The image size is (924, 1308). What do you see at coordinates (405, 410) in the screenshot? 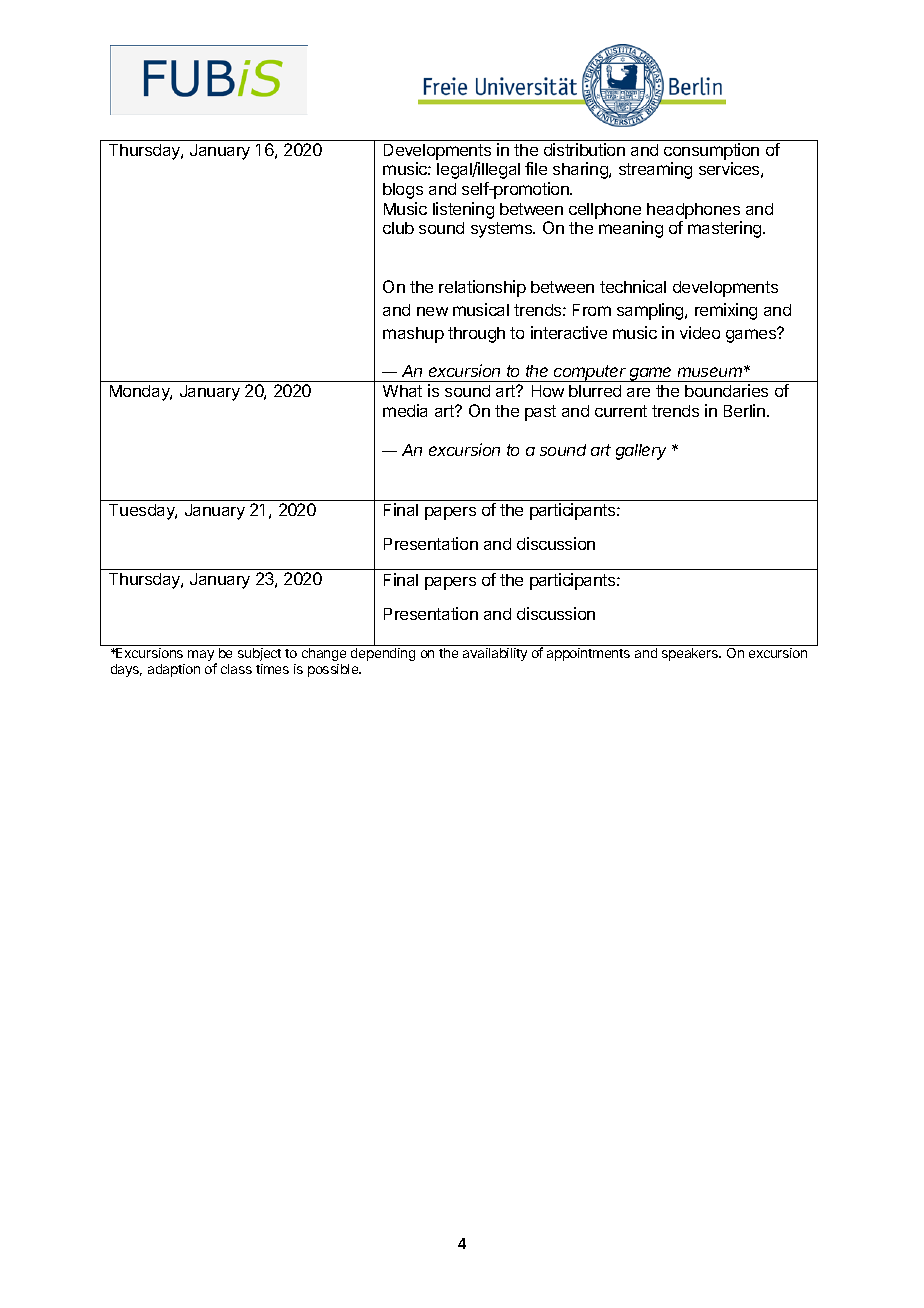
I see `media` at bounding box center [405, 410].
